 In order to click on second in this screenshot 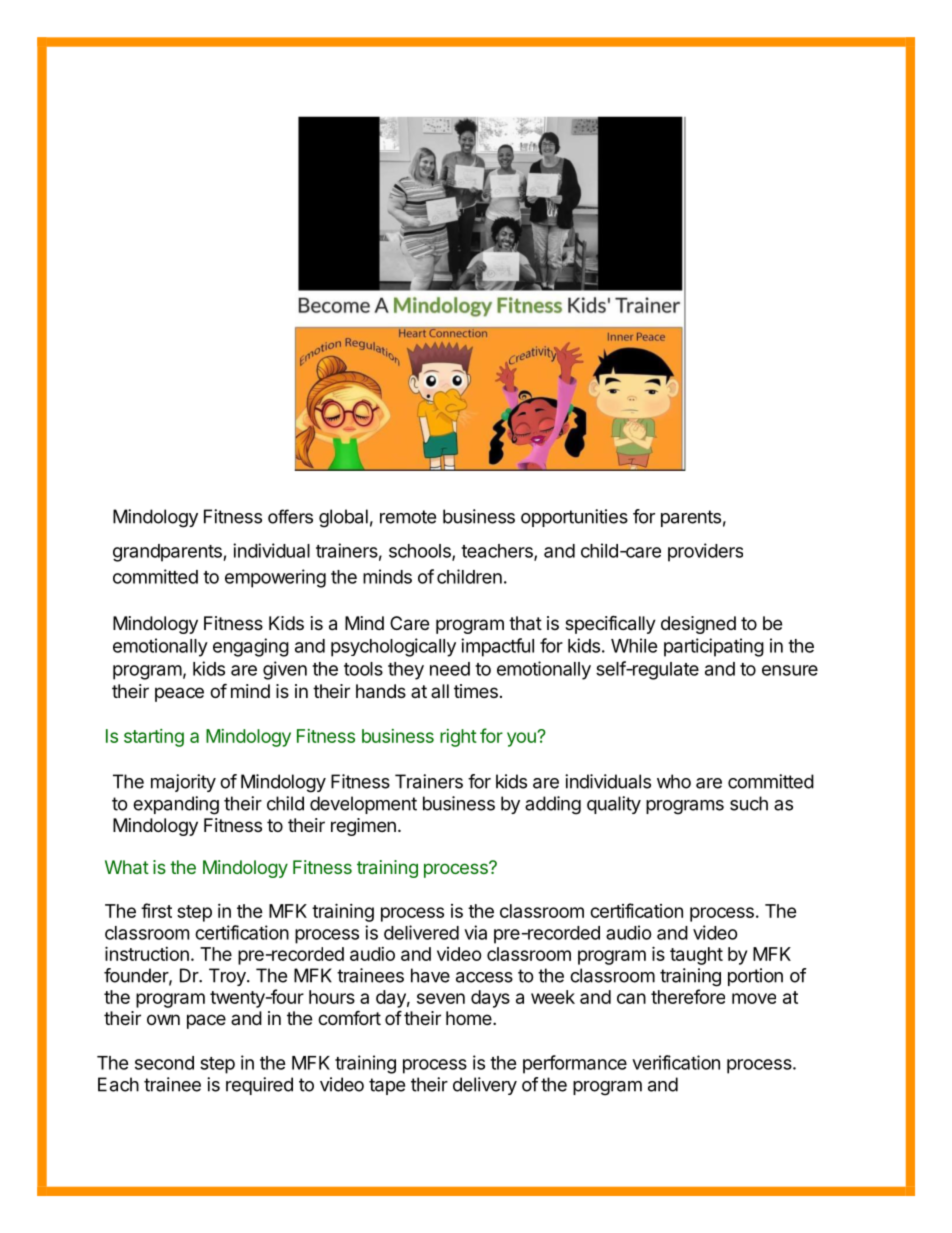, I will do `click(164, 1063)`.
